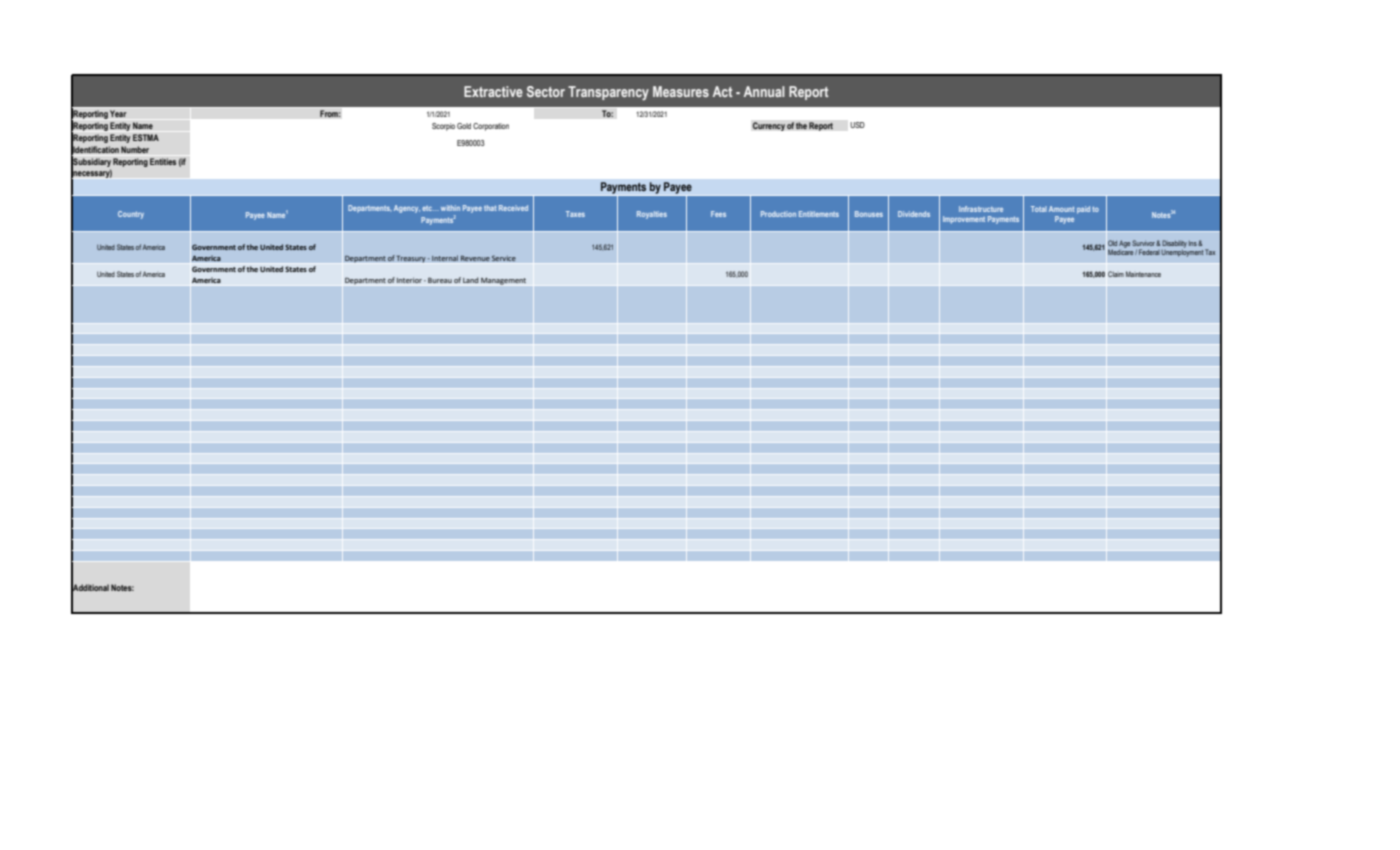 This document has height=850, width=1400. I want to click on Royalties, so click(652, 215).
